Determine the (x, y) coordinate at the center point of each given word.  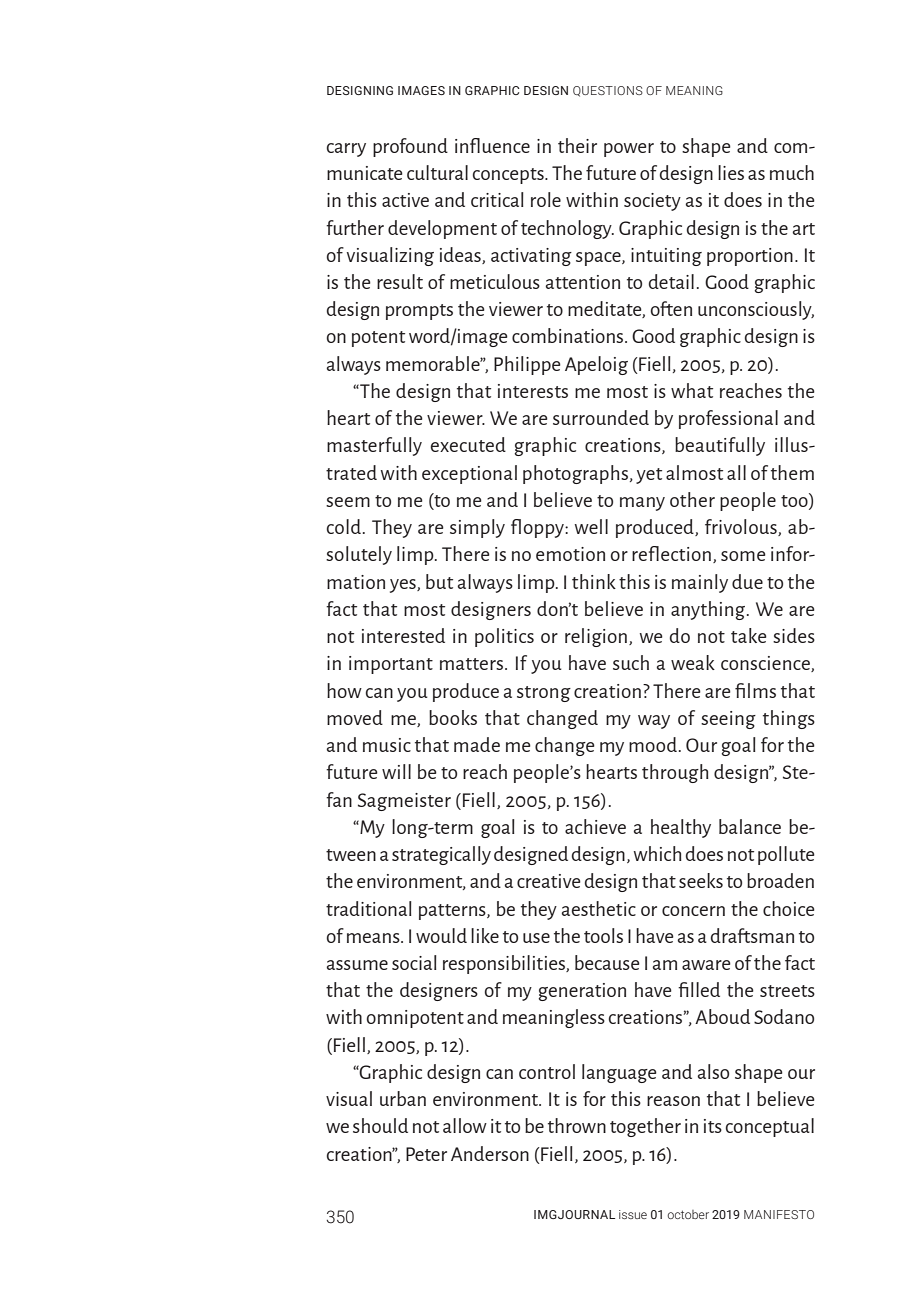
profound (410, 147)
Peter (426, 1154)
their (577, 145)
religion (596, 637)
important (391, 665)
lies (731, 172)
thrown (577, 1125)
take (749, 635)
